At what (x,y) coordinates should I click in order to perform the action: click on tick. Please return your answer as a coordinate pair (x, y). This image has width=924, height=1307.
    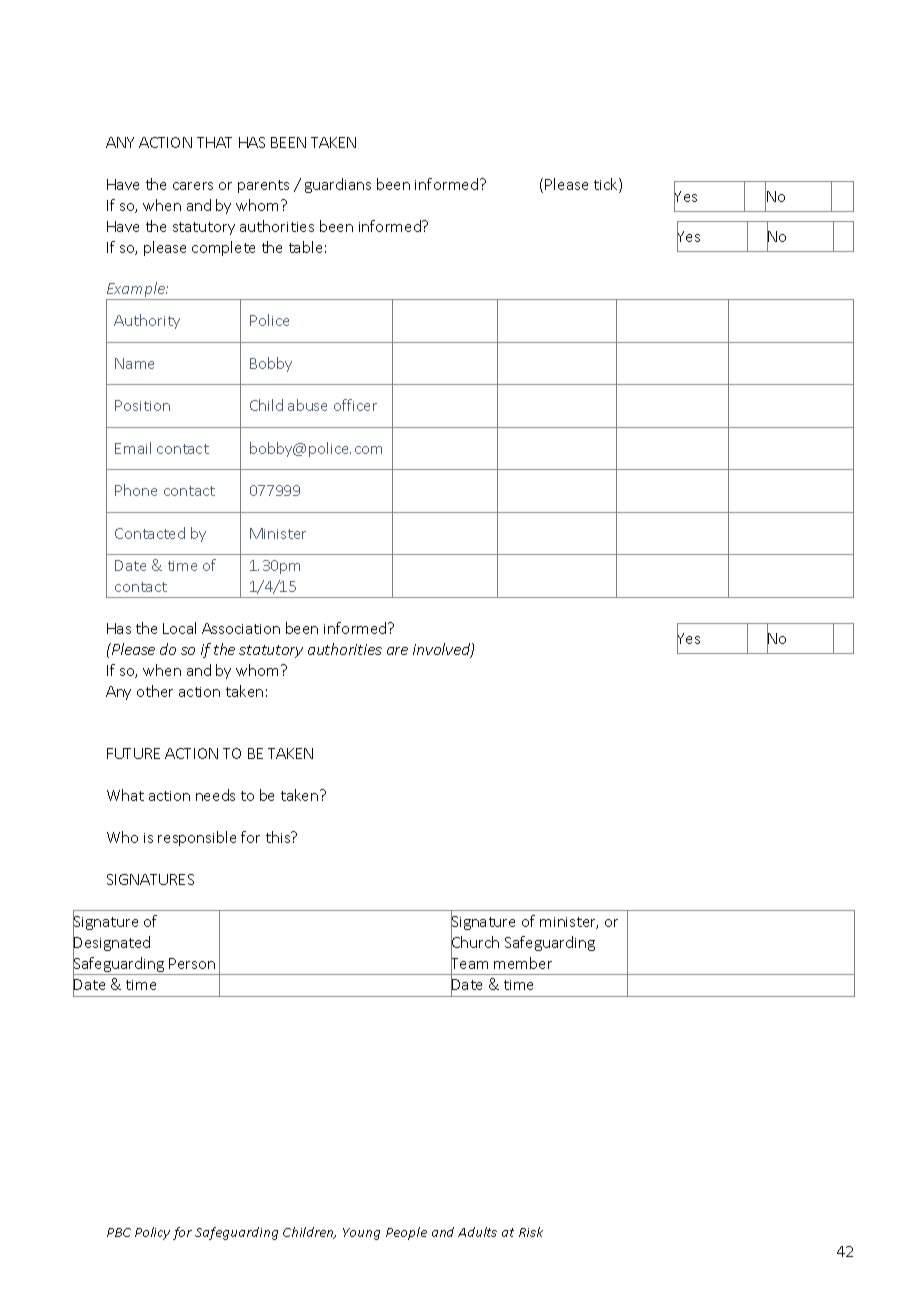
    Looking at the image, I should click on (607, 185).
